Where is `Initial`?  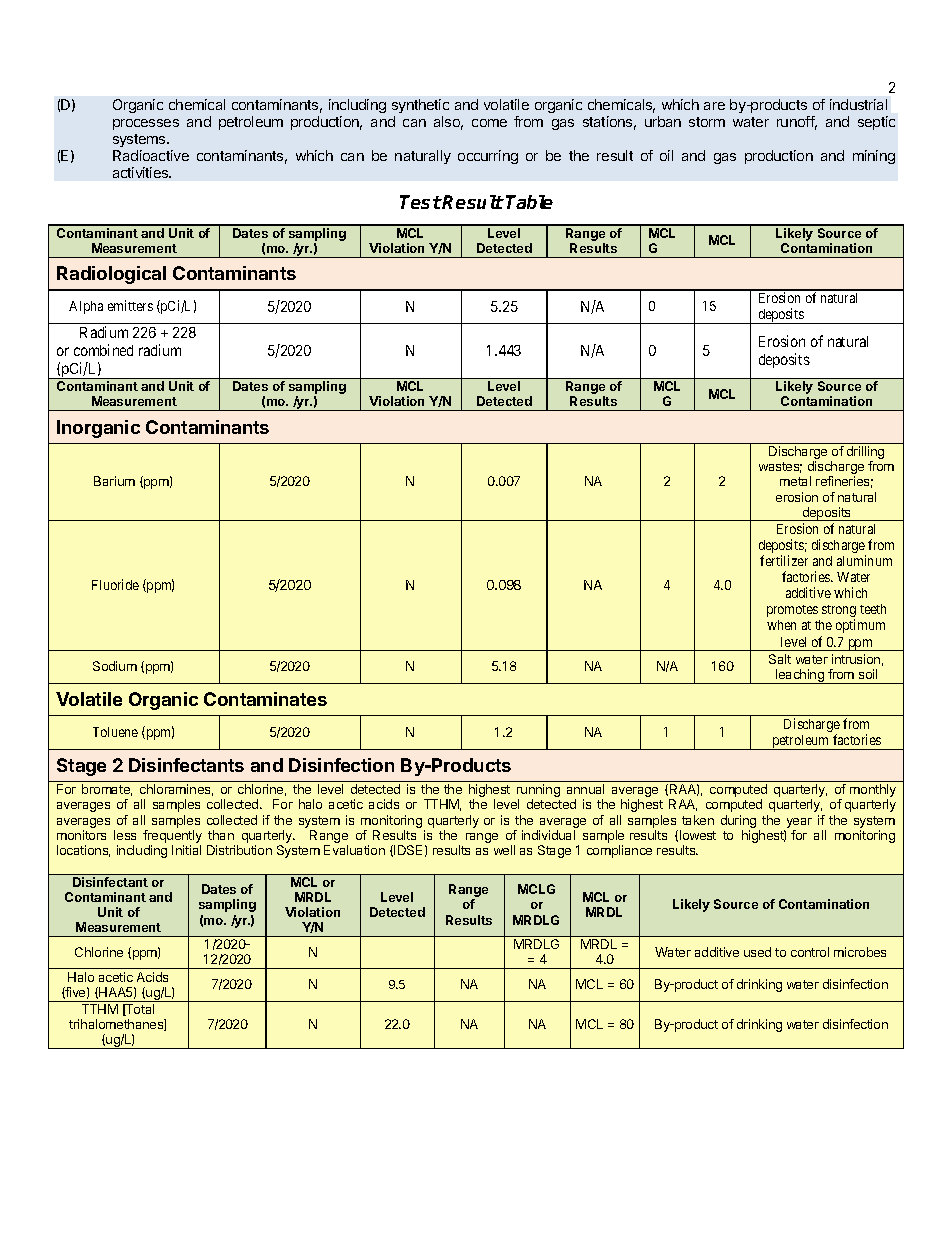 Initial is located at coordinates (186, 850).
